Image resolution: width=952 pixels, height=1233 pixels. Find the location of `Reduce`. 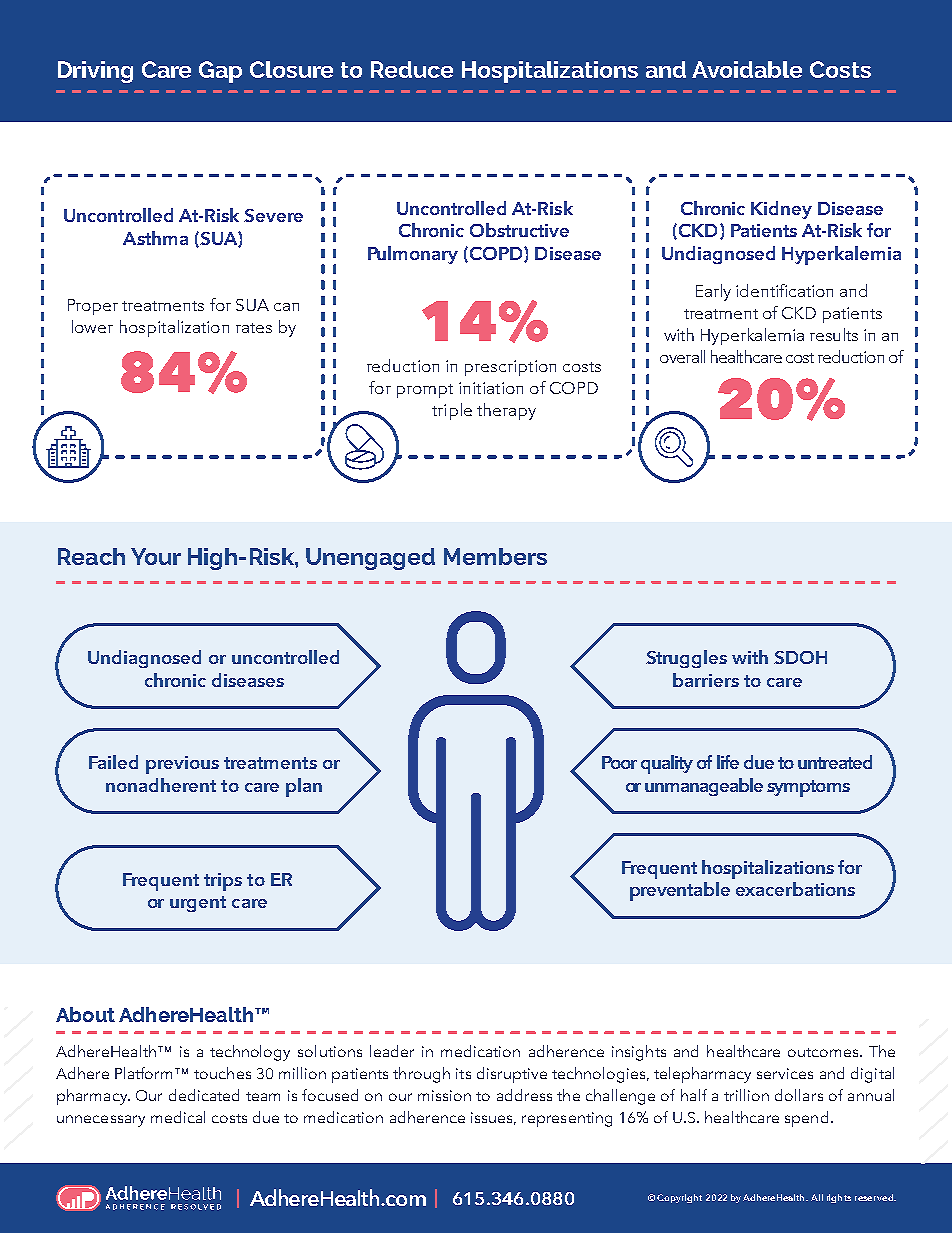

Reduce is located at coordinates (412, 69).
